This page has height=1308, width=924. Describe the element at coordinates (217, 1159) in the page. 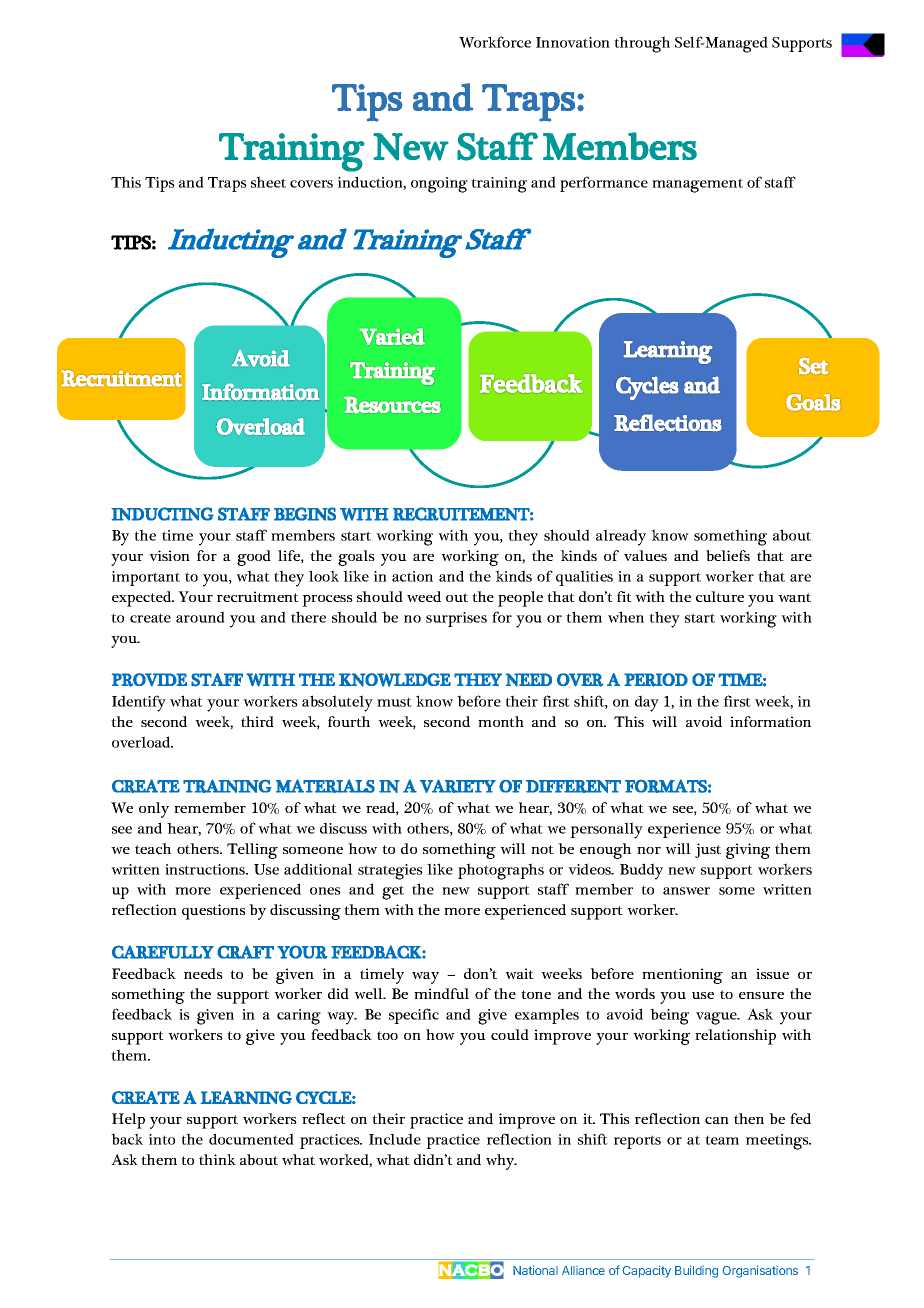

I see `think` at that location.
